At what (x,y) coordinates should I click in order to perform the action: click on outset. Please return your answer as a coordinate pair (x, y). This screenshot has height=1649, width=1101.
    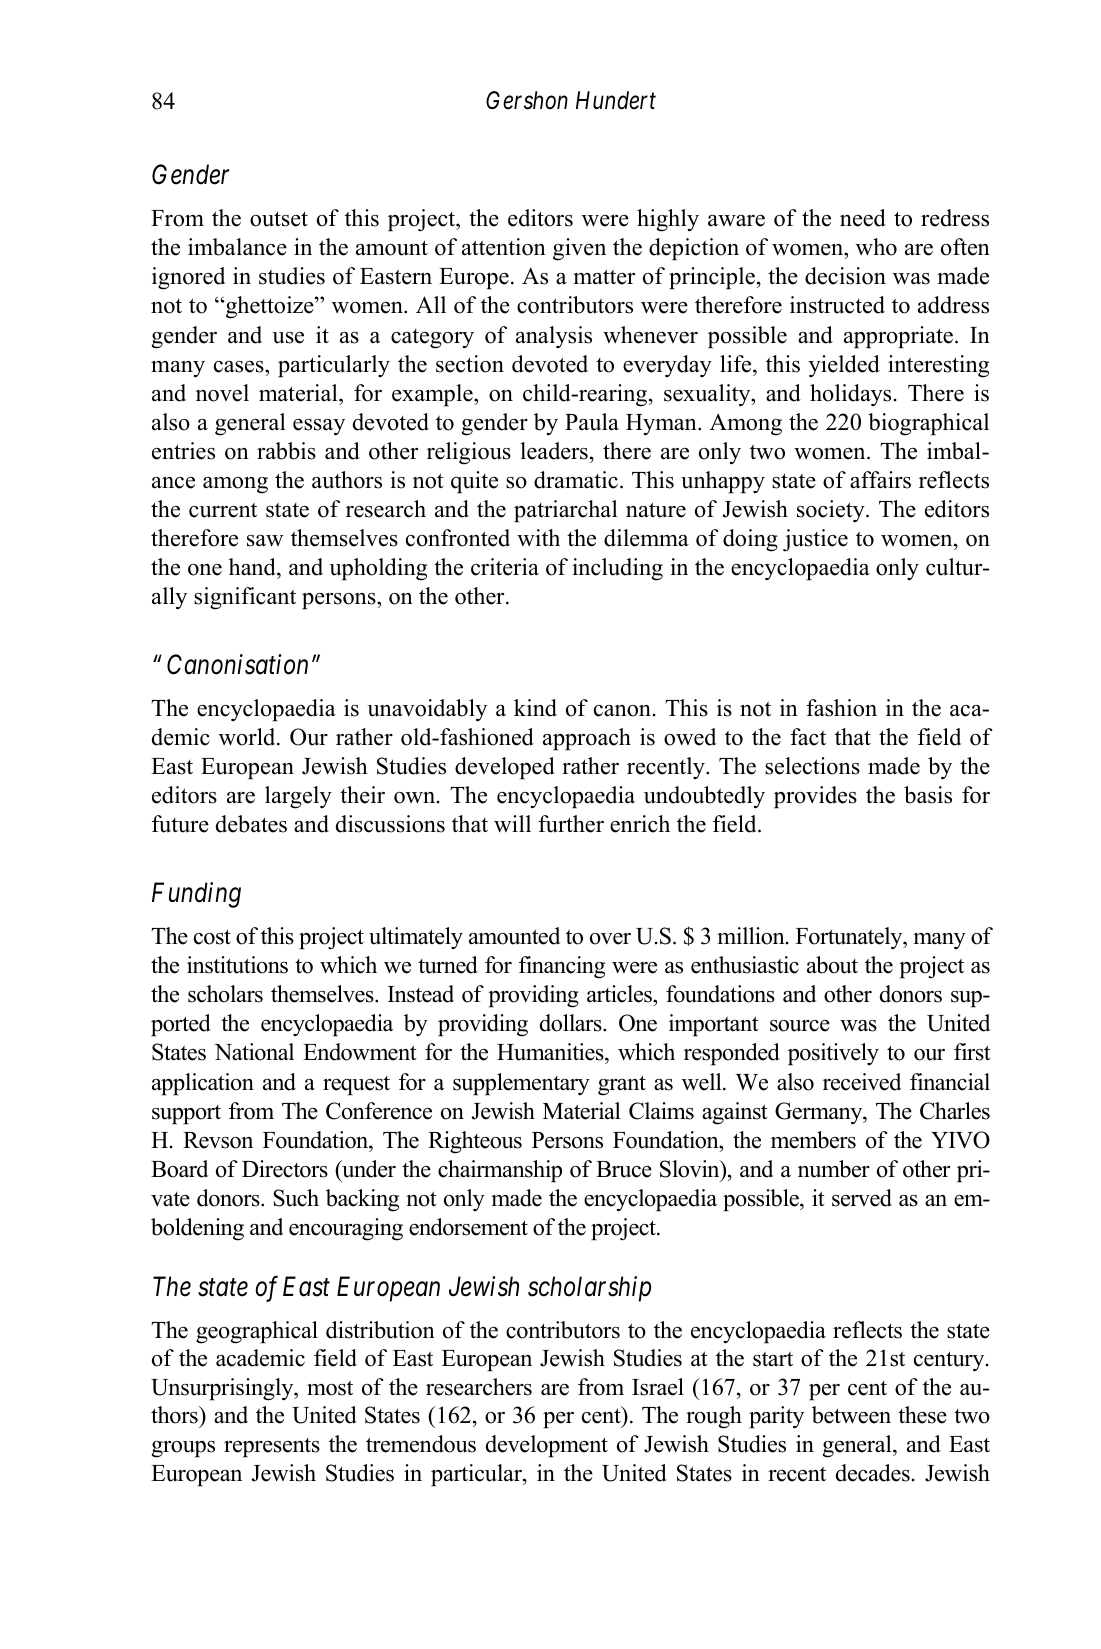
    Looking at the image, I should click on (279, 219).
